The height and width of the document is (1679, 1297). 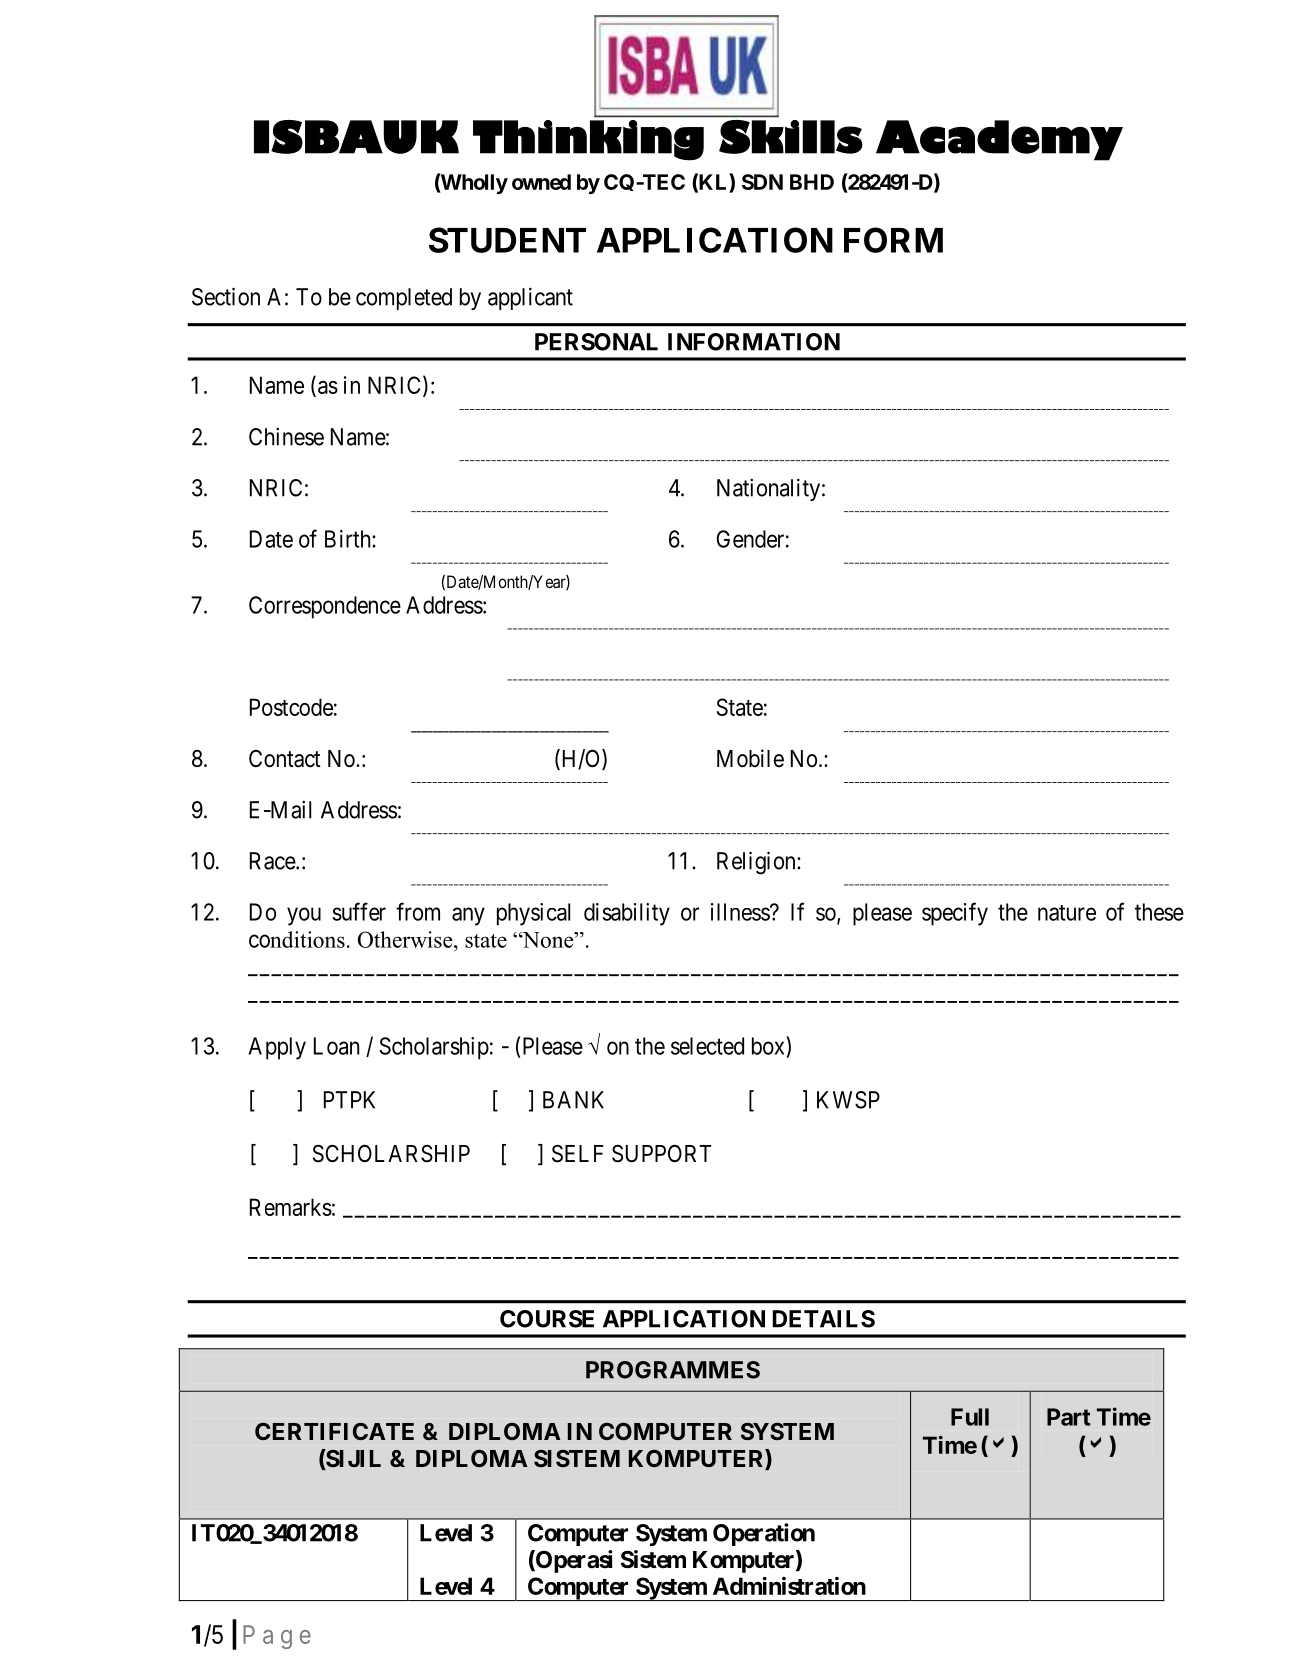 I want to click on Race, so click(x=273, y=861).
